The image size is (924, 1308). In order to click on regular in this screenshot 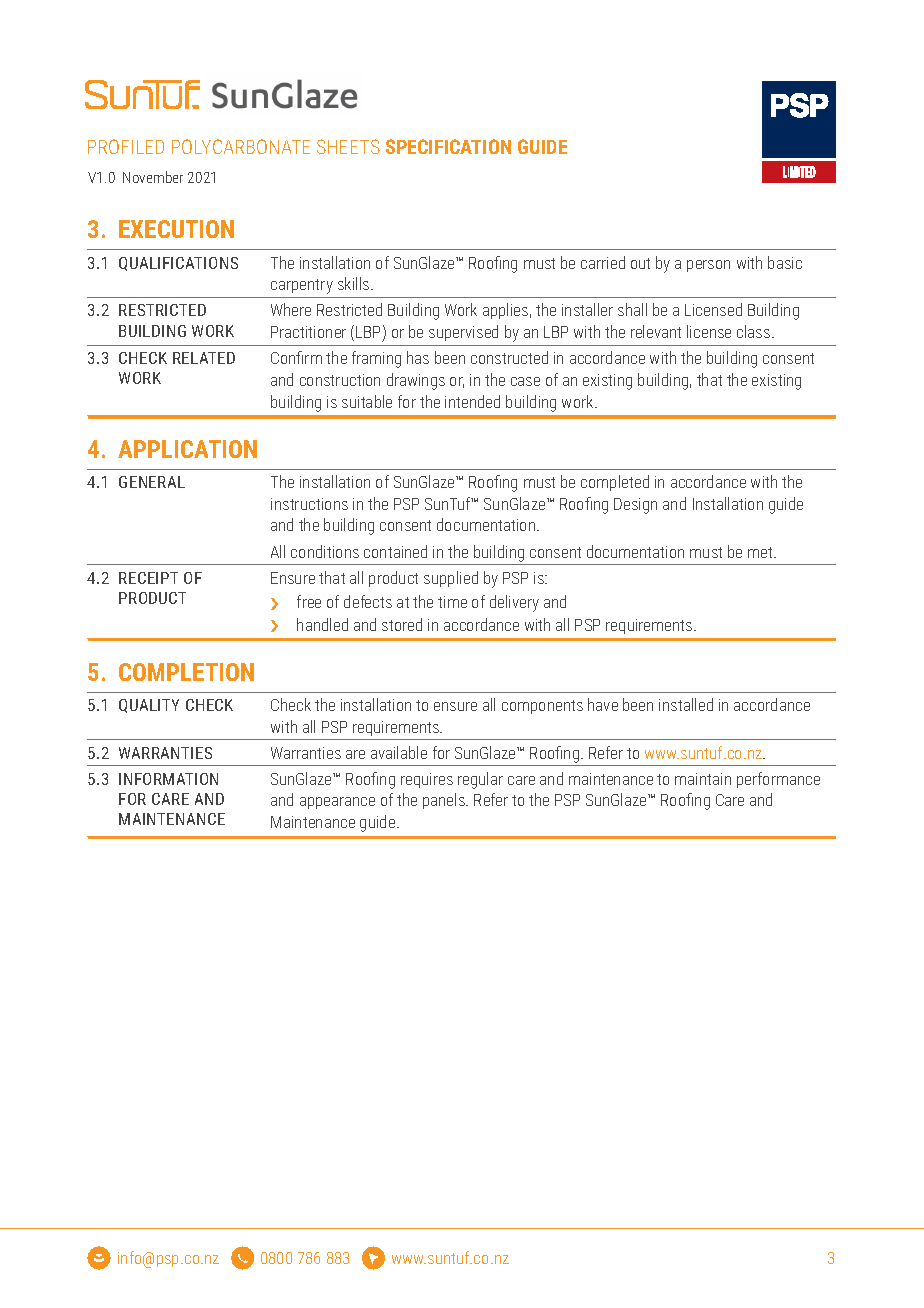, I will do `click(480, 780)`.
